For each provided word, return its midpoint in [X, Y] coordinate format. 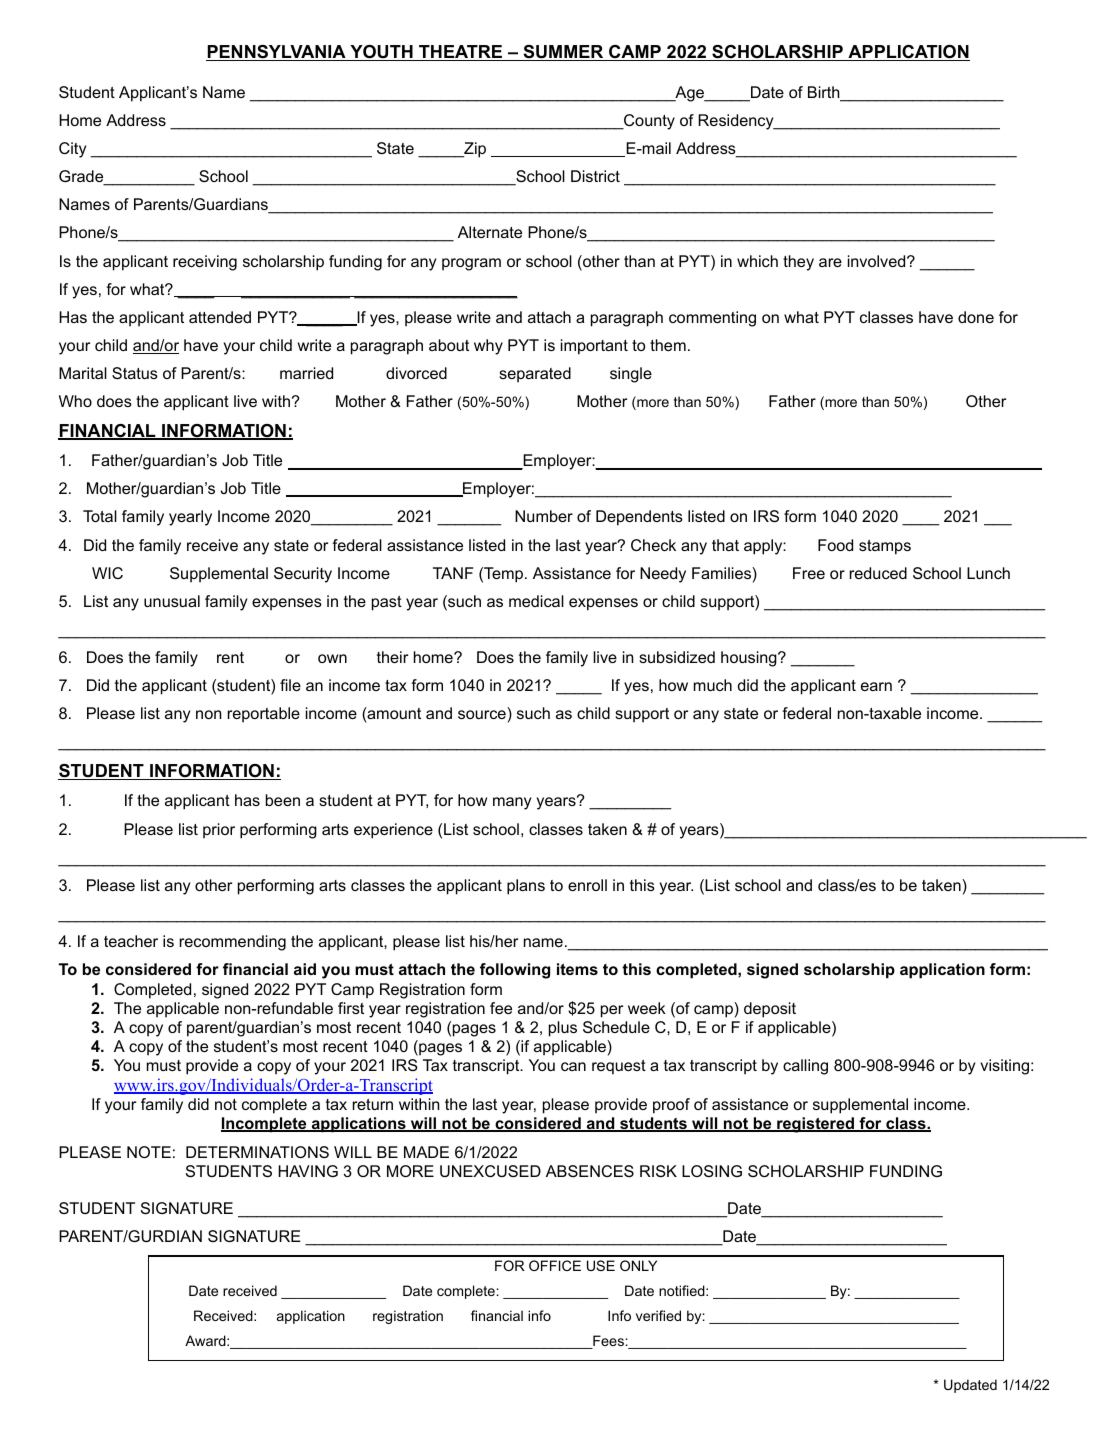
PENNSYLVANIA [277, 53]
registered [815, 1125]
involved [876, 261]
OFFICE [555, 1265]
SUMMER [563, 53]
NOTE [149, 1152]
